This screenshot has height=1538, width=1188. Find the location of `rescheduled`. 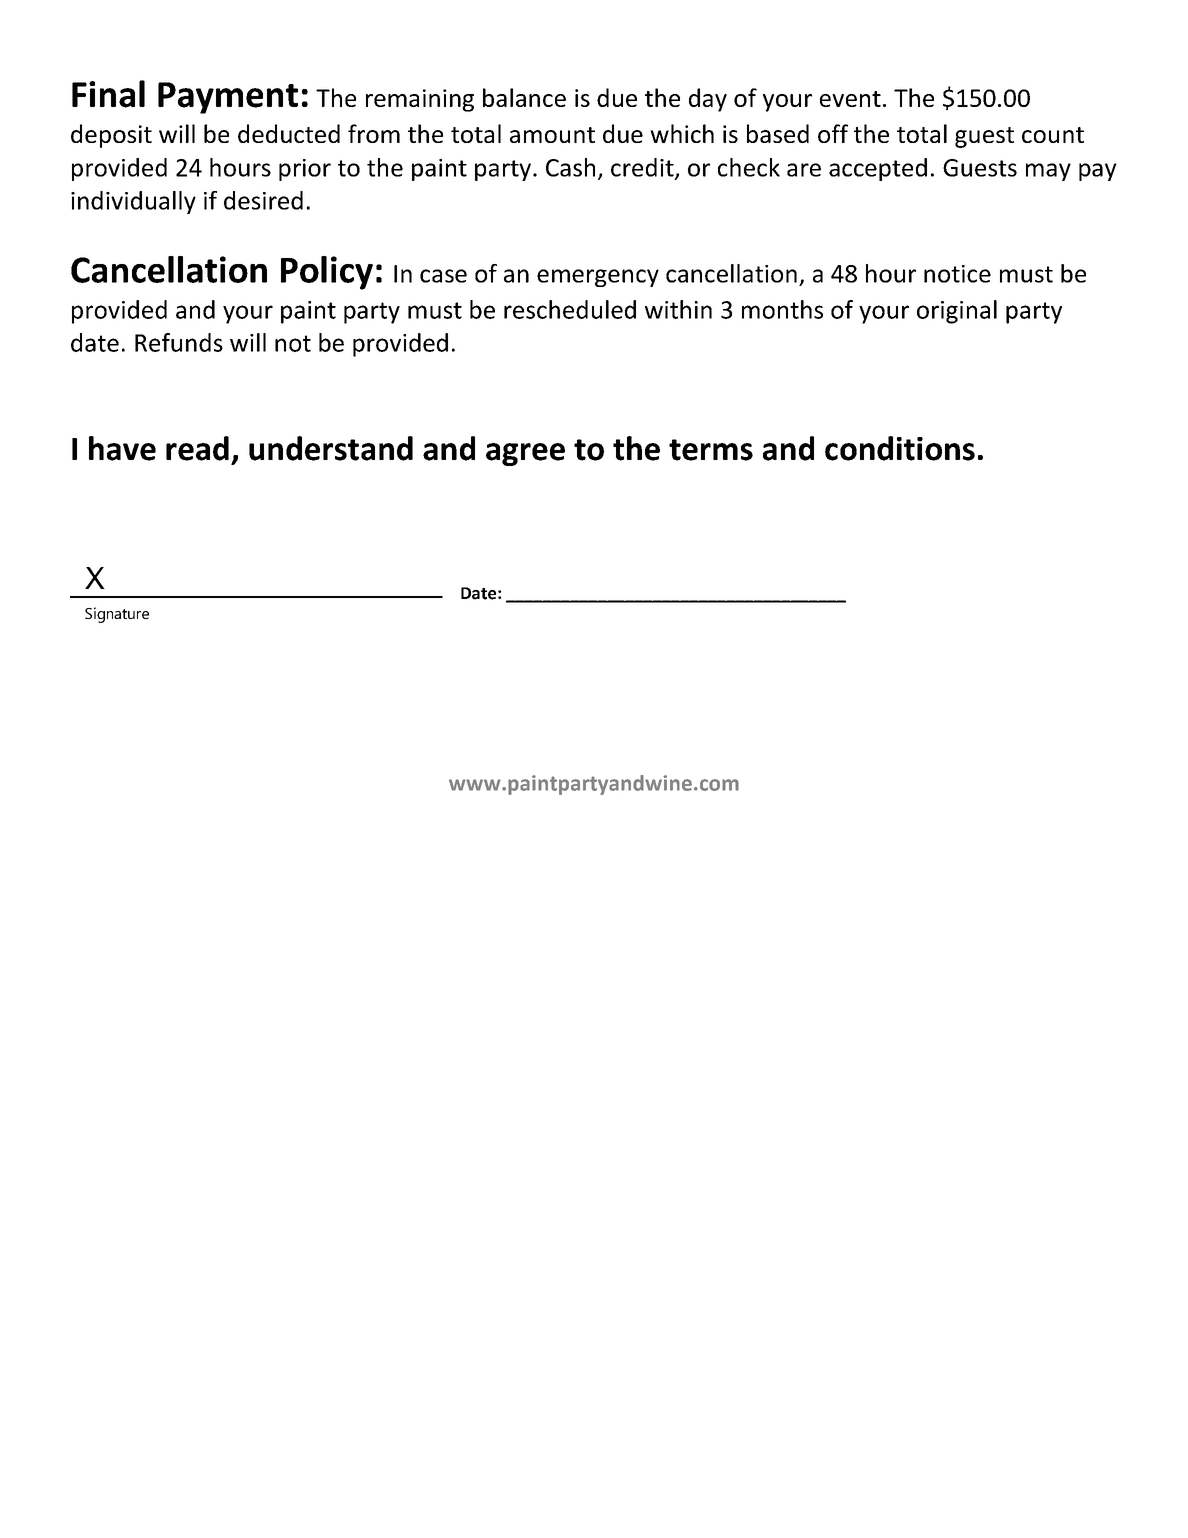

rescheduled is located at coordinates (570, 309).
